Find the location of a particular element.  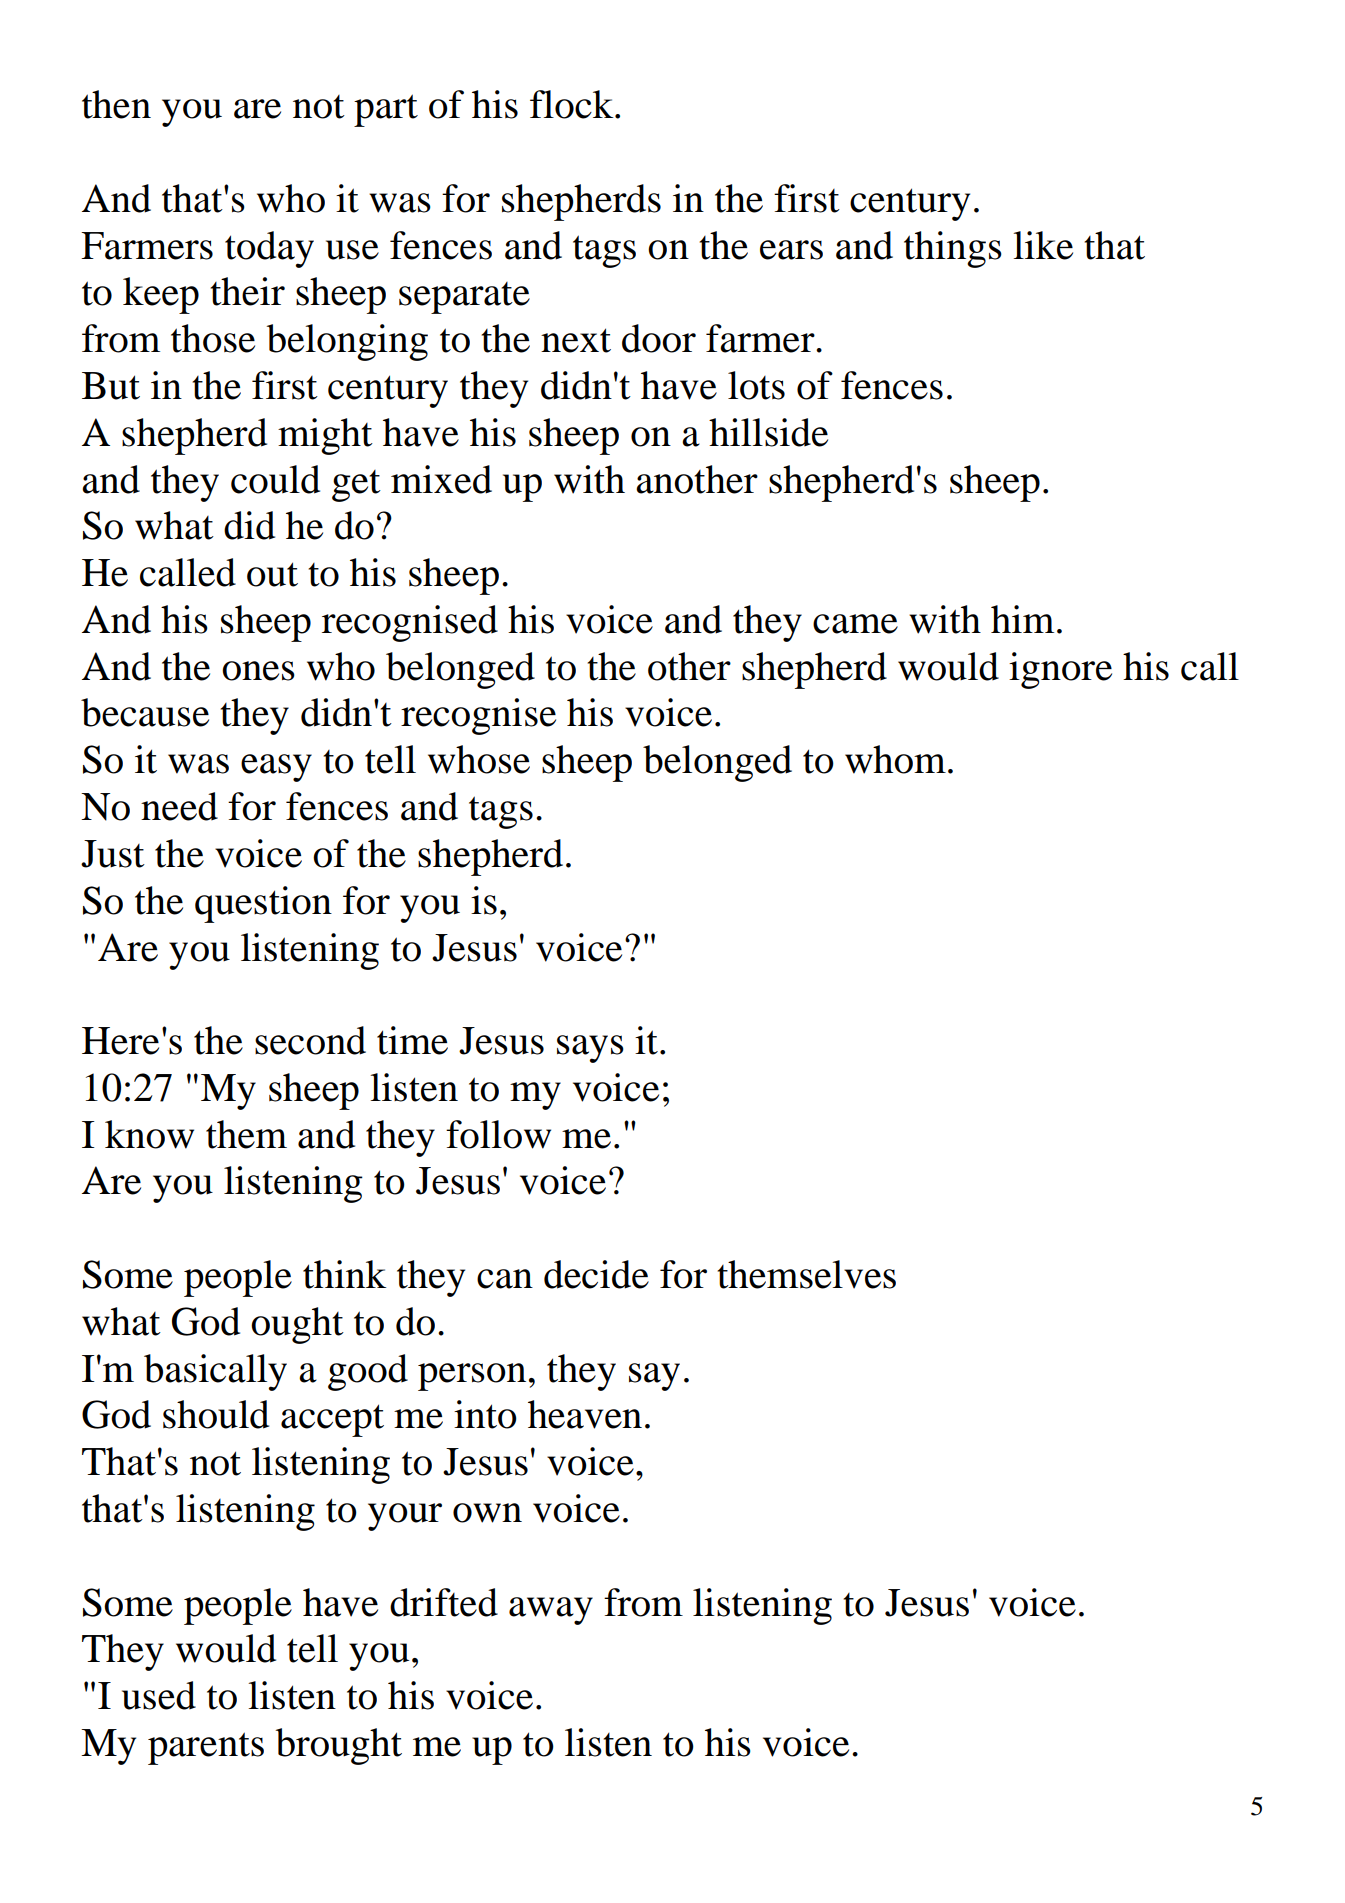

away is located at coordinates (551, 1611).
